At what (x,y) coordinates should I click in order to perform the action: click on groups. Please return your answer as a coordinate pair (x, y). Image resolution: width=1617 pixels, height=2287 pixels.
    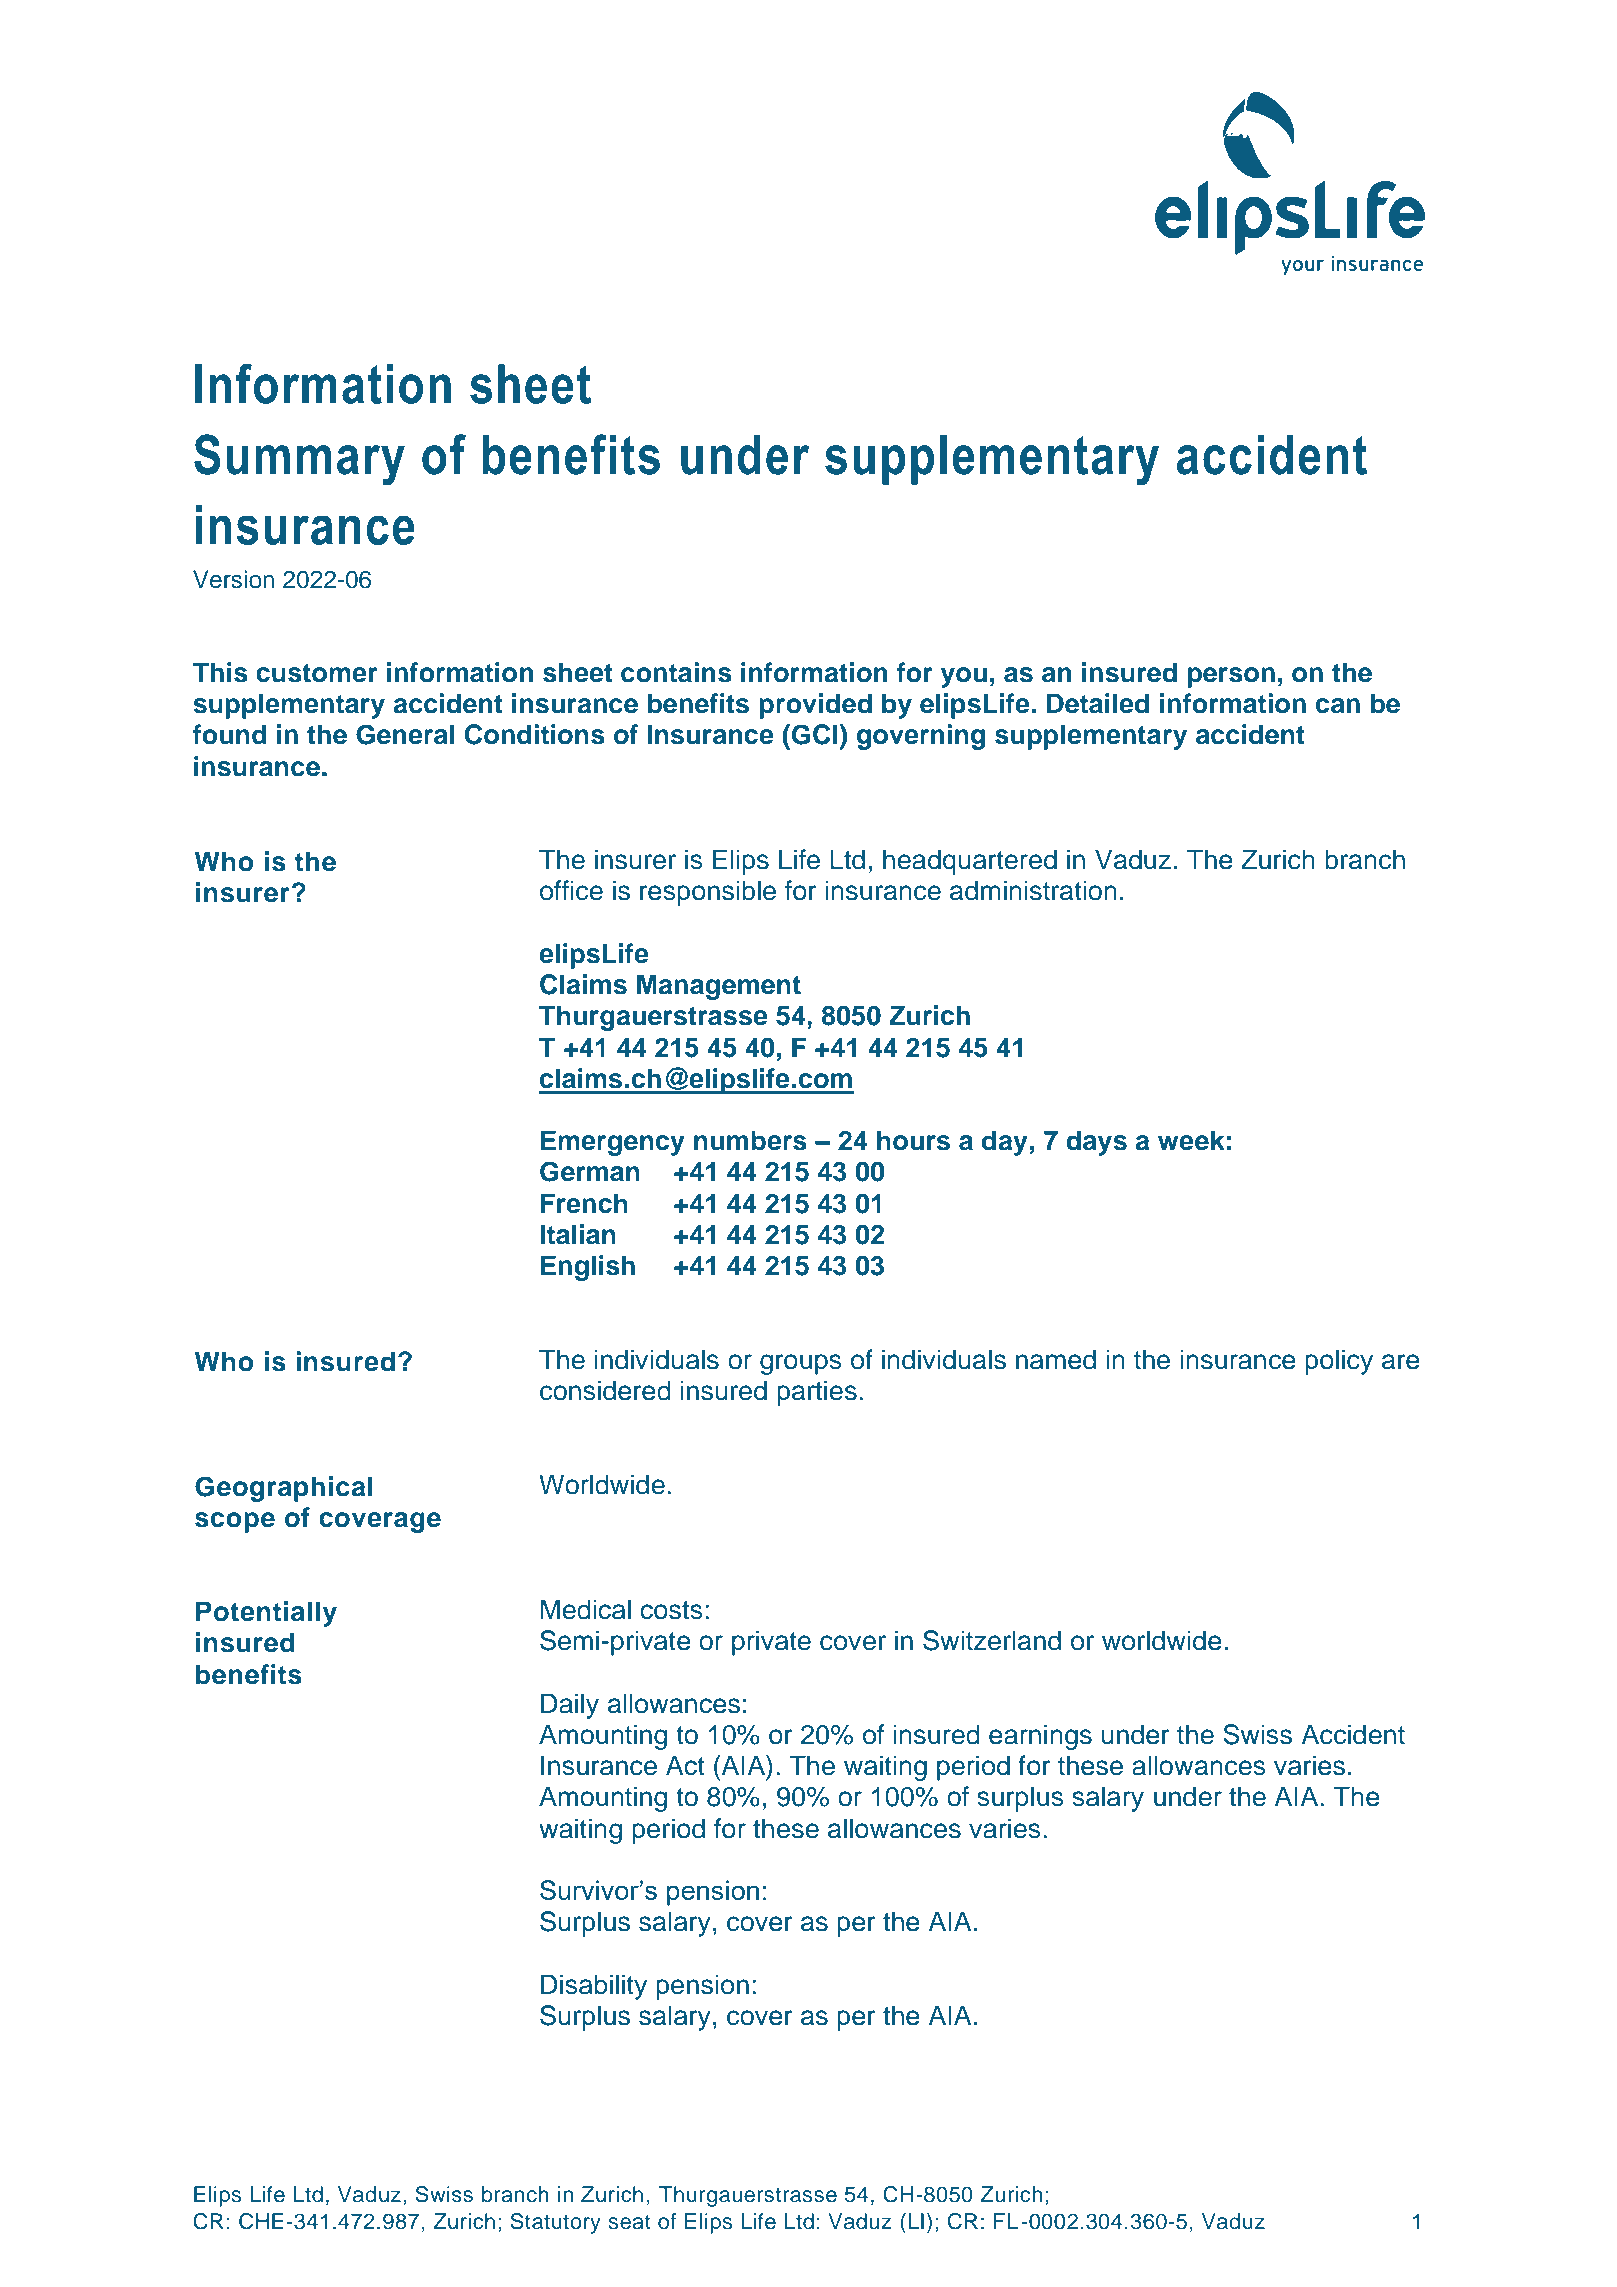
    Looking at the image, I should click on (801, 1364).
